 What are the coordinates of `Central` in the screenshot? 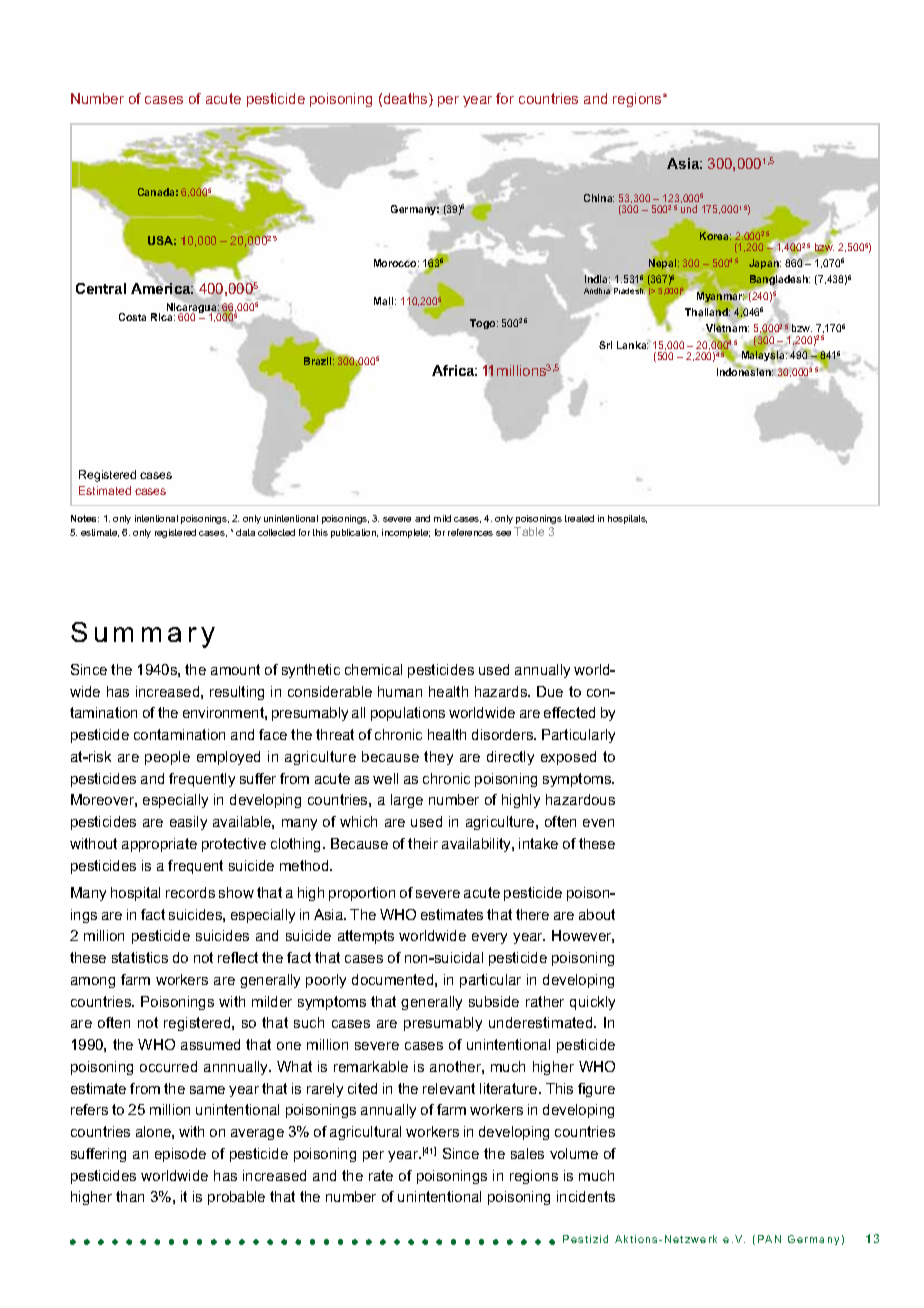 It's located at (101, 288).
